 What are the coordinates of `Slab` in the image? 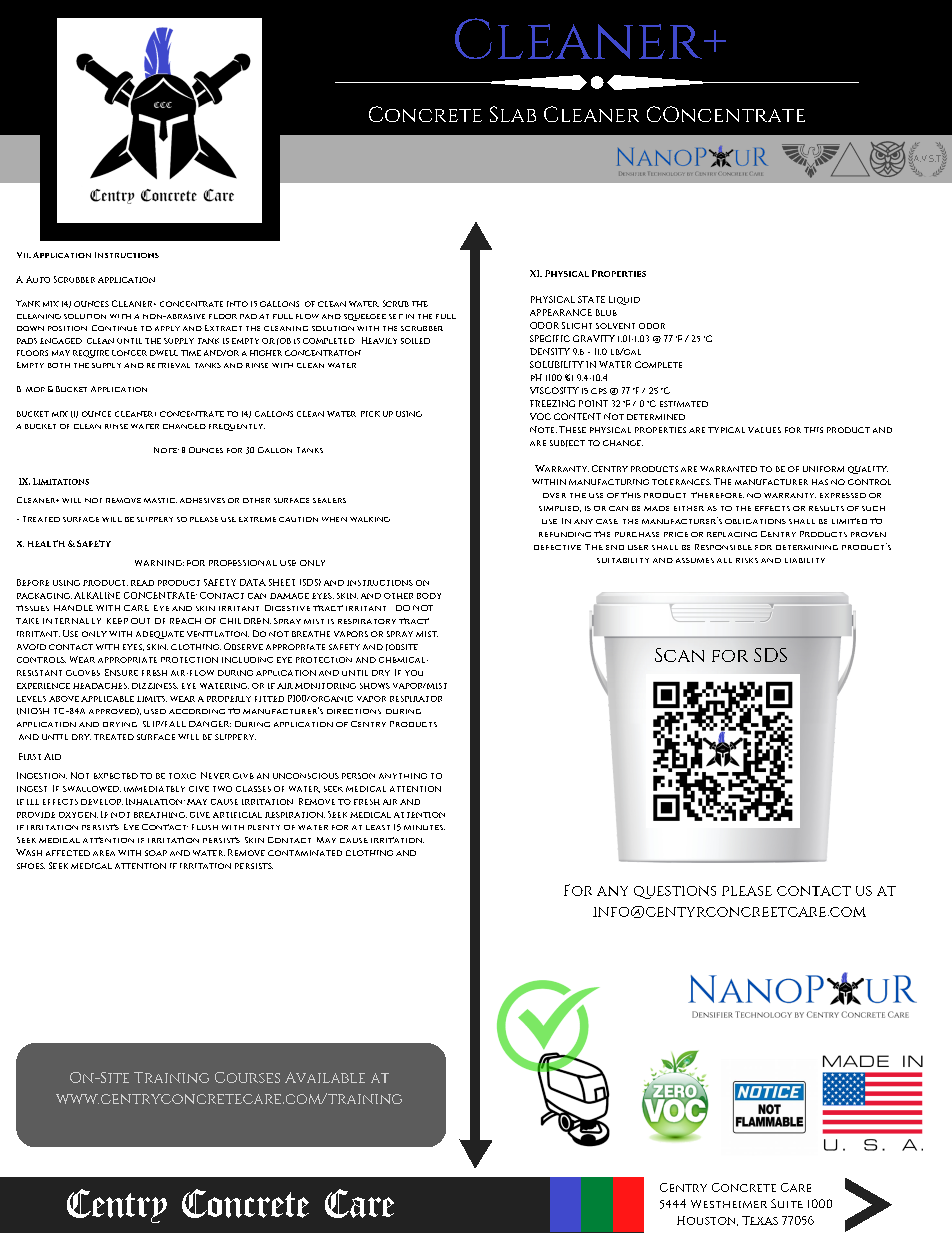 It's located at (513, 114).
